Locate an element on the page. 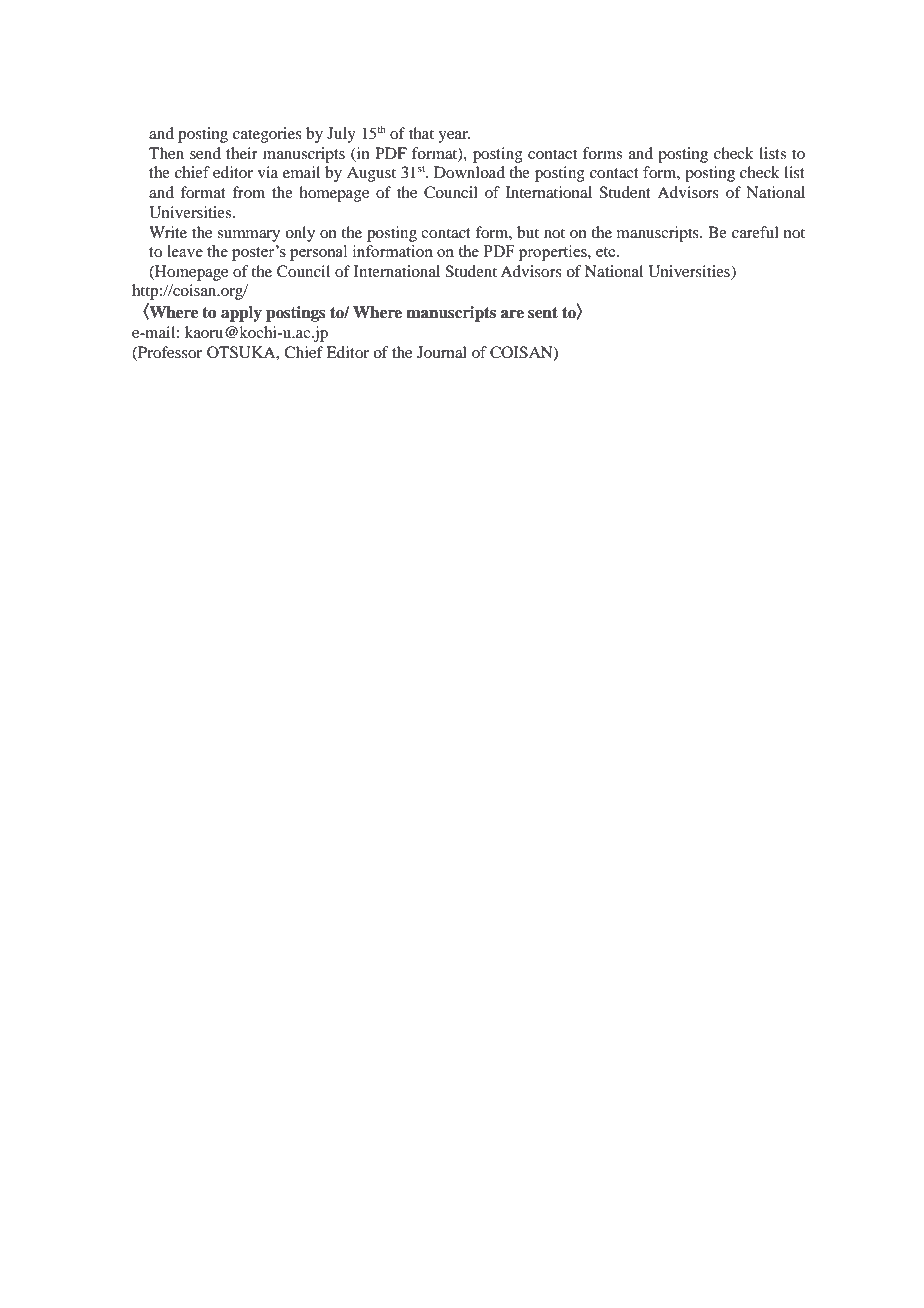 This page has width=924, height=1308. categories is located at coordinates (267, 135).
